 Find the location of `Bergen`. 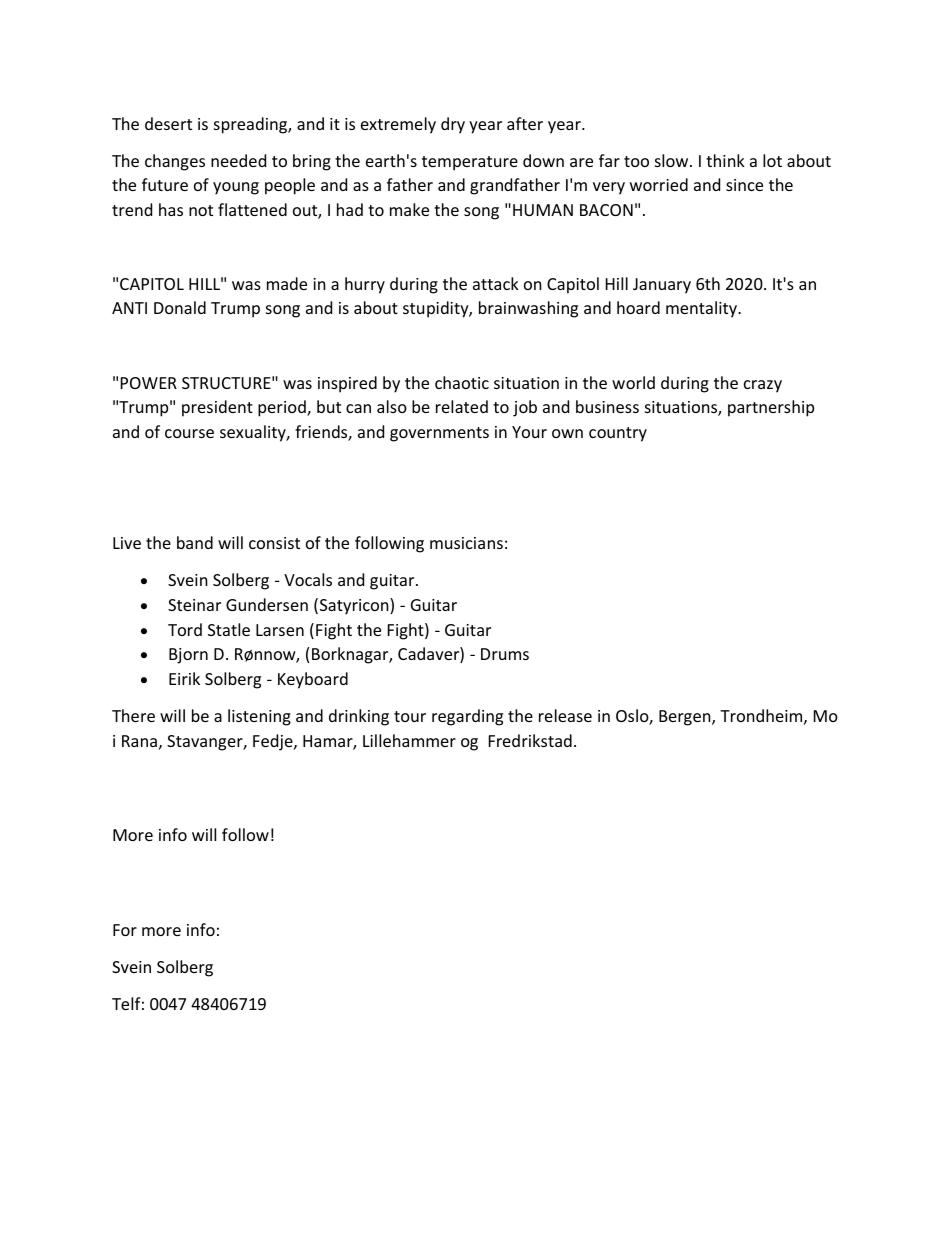

Bergen is located at coordinates (686, 718).
